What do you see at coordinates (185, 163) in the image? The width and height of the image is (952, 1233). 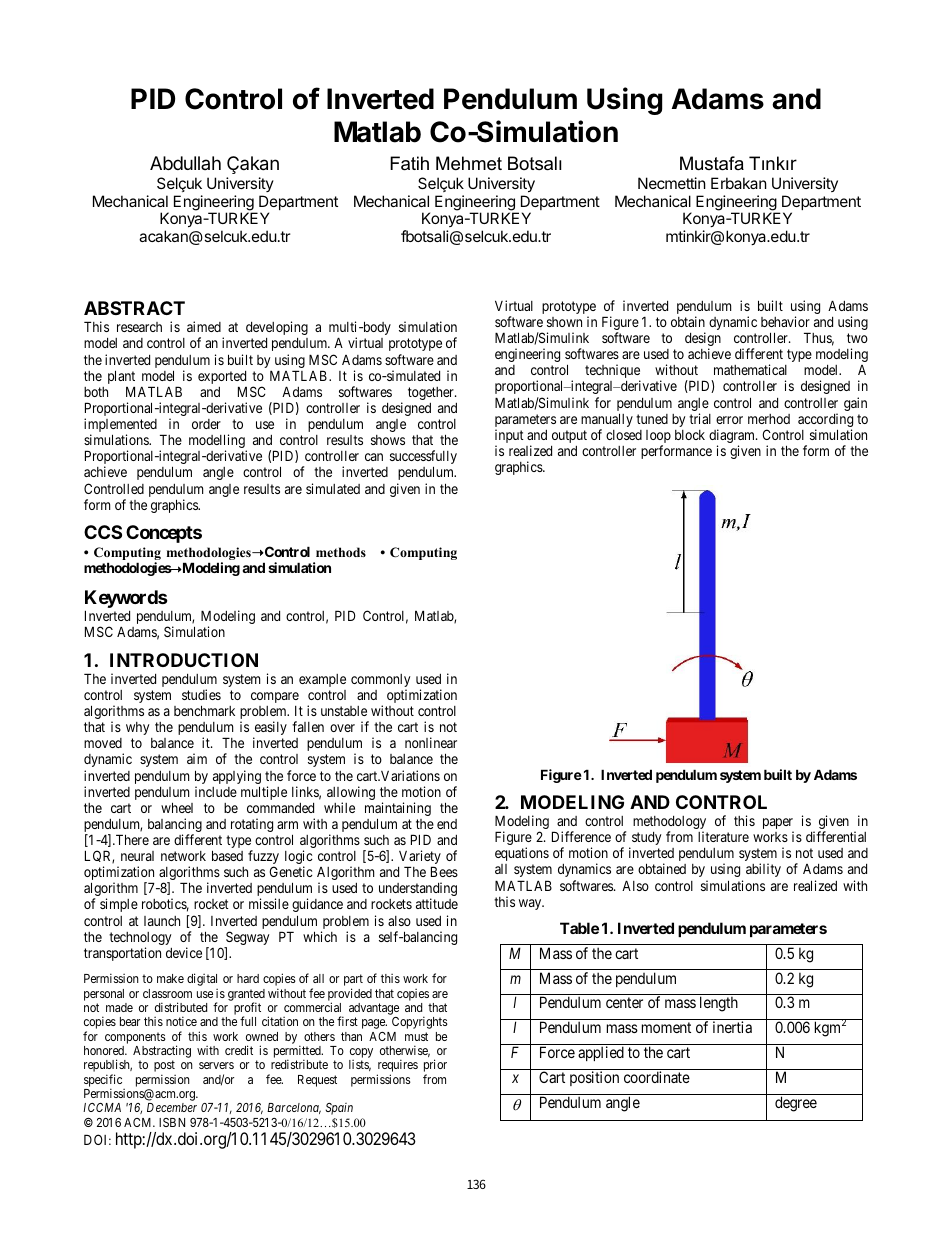 I see `Abdullah` at bounding box center [185, 163].
